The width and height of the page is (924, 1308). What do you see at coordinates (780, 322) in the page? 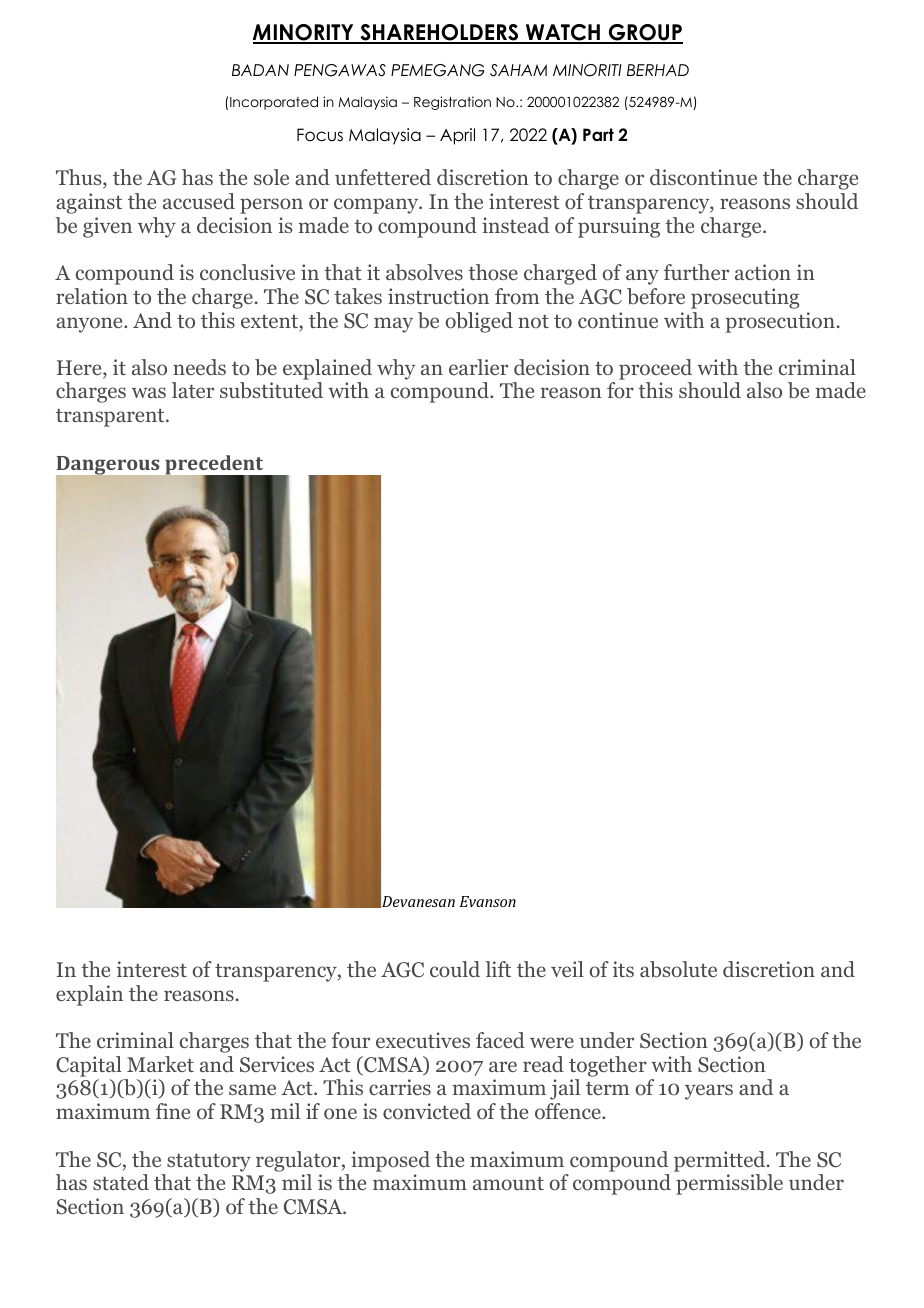
I see `prosecution` at bounding box center [780, 322].
